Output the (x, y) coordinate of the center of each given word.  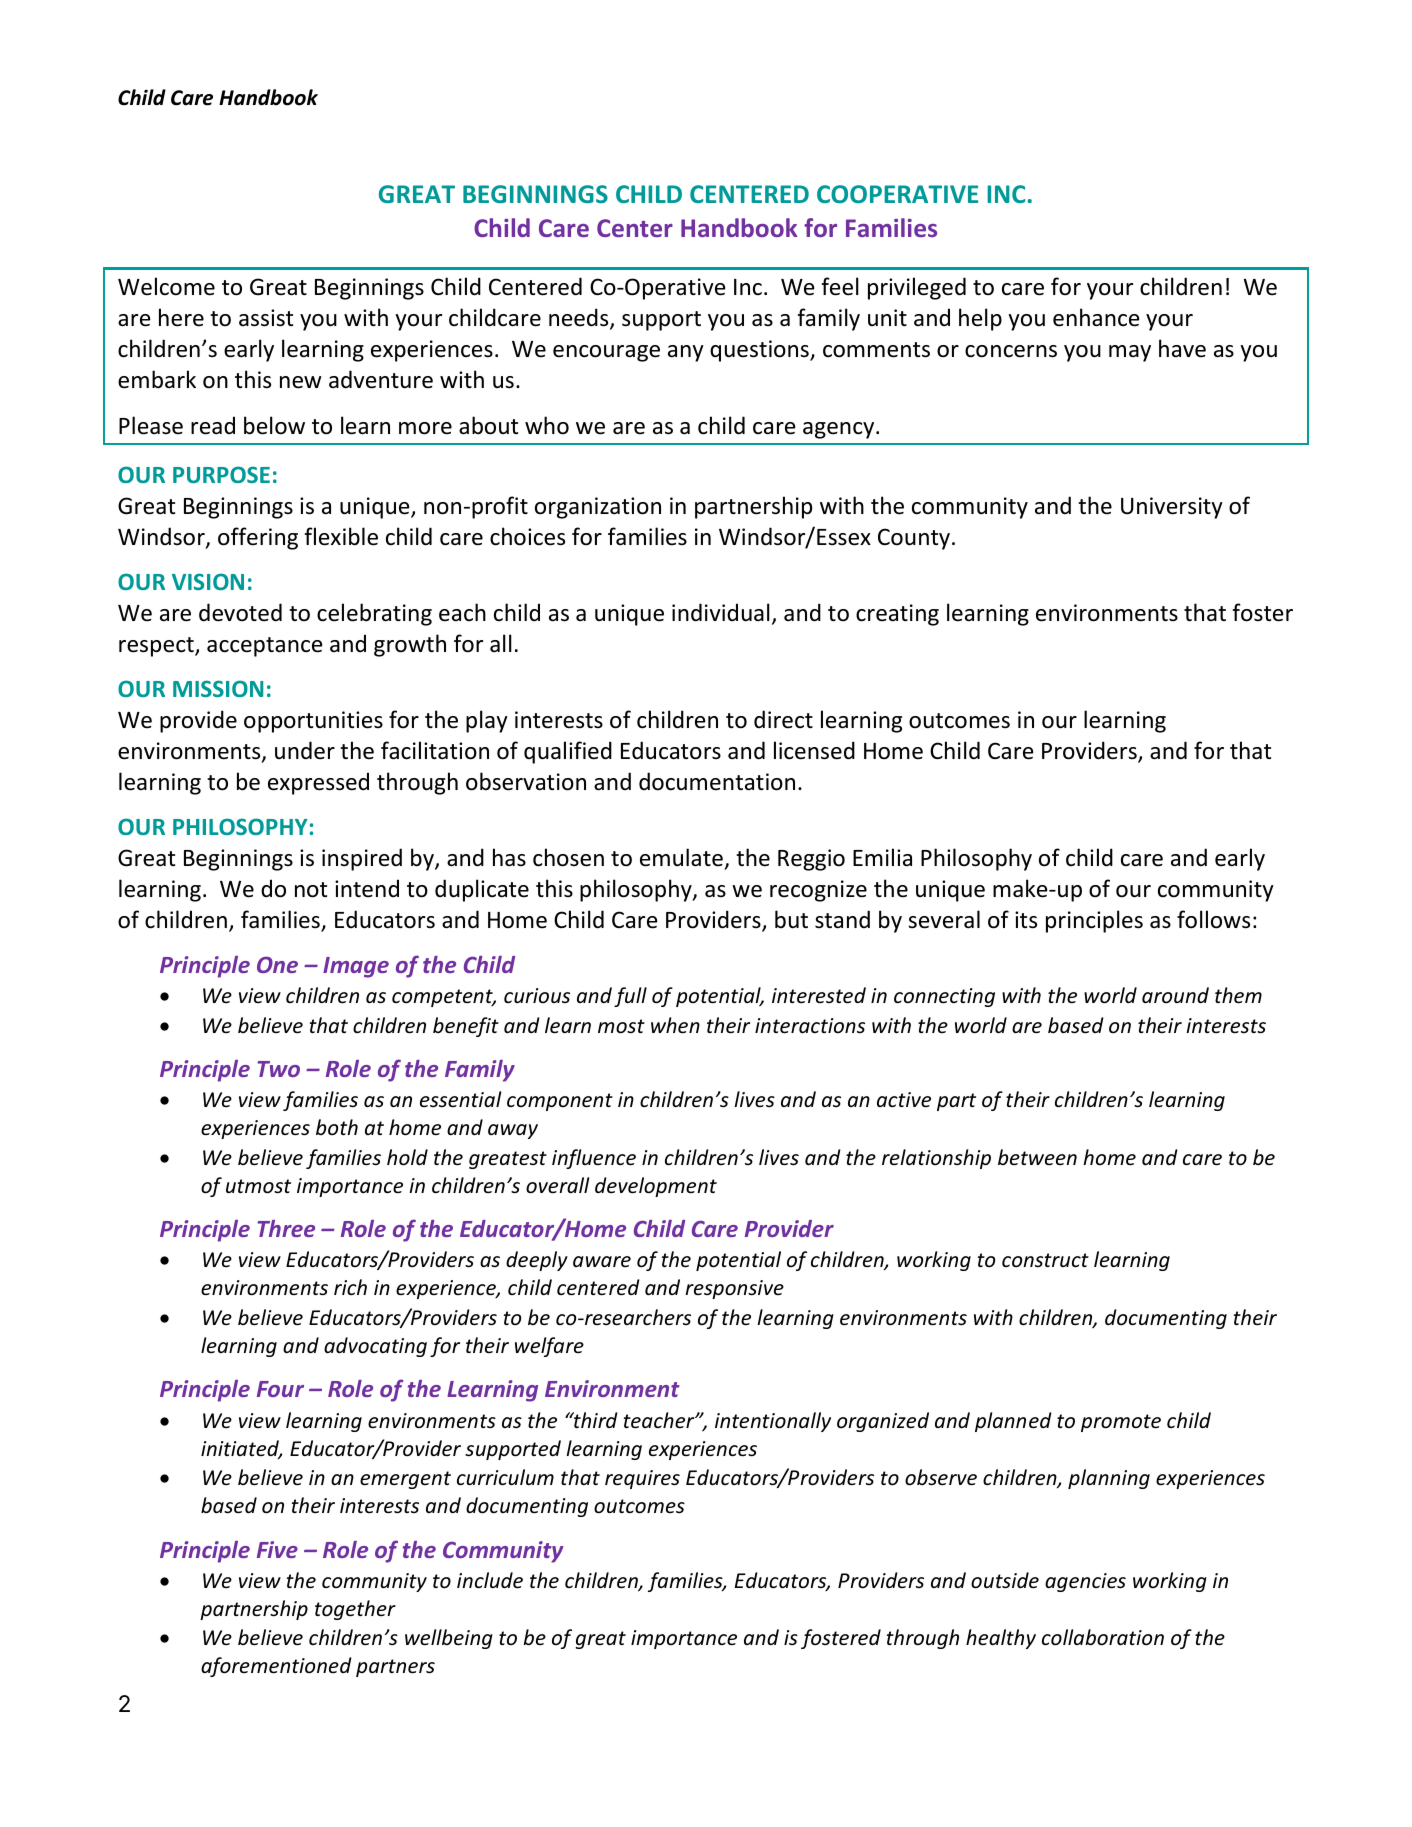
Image (356, 967)
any (686, 353)
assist (266, 318)
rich (350, 1287)
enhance (1096, 317)
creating (897, 615)
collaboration (1103, 1637)
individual (721, 612)
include (490, 1580)
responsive (734, 1289)
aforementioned (276, 1667)
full (630, 997)
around (1175, 995)
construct (1045, 1260)
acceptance (265, 647)
